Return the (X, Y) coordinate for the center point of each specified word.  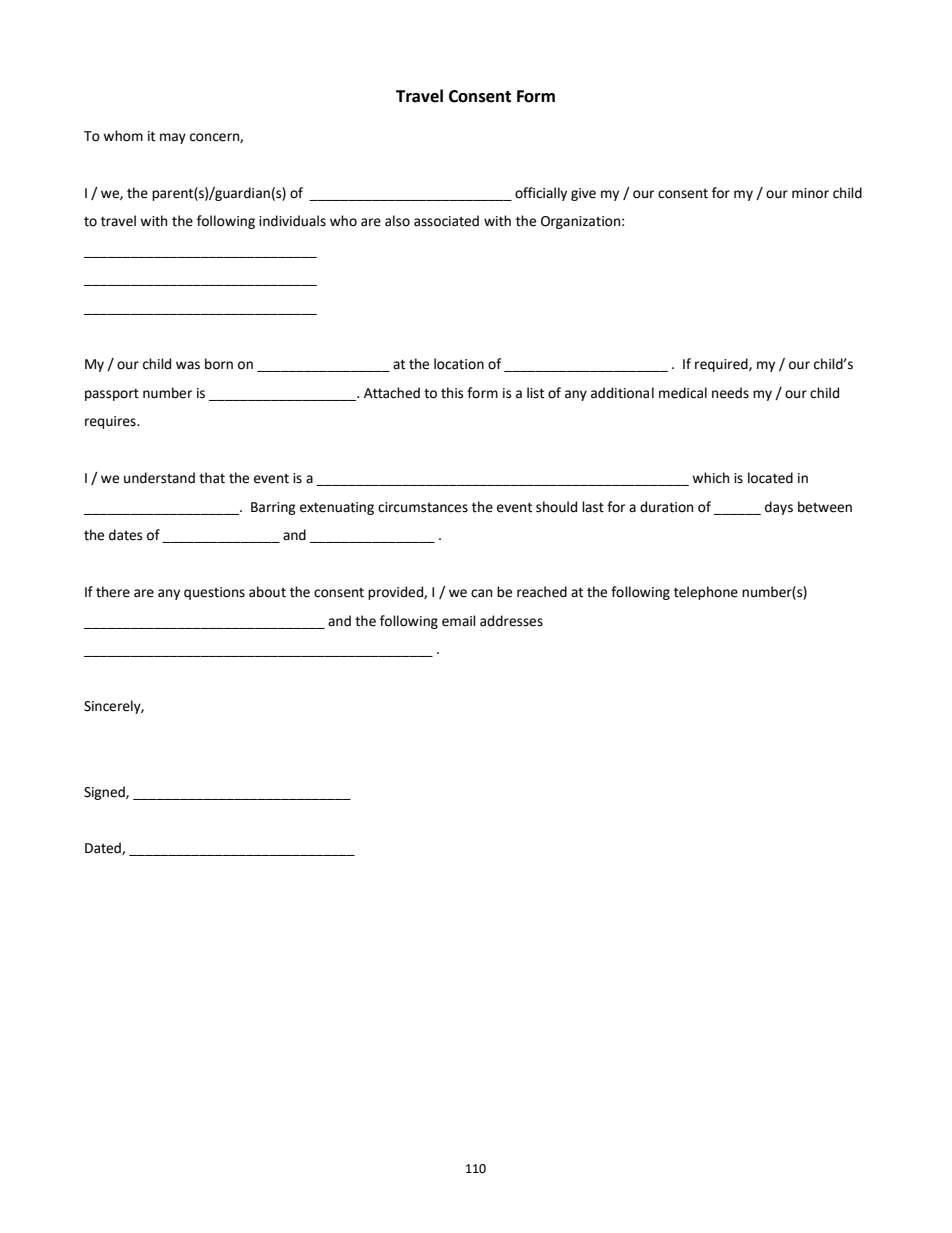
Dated (104, 848)
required (722, 365)
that (212, 478)
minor (810, 193)
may (173, 138)
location (459, 364)
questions (214, 593)
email (459, 621)
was (188, 365)
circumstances (423, 507)
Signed (105, 793)
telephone (706, 593)
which (710, 478)
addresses (511, 621)
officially (541, 194)
